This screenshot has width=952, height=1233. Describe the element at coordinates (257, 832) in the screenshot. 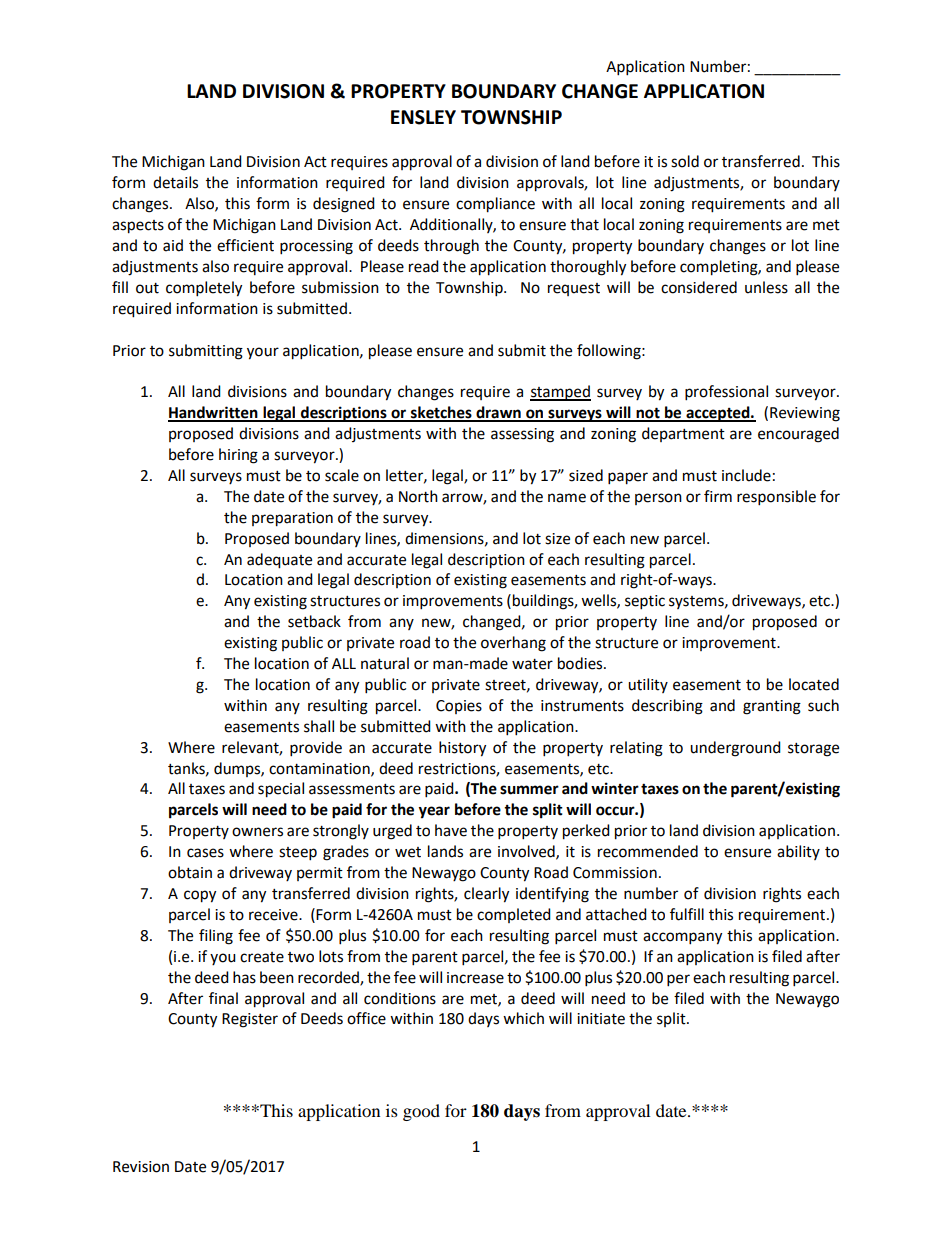

I see `owners` at that location.
